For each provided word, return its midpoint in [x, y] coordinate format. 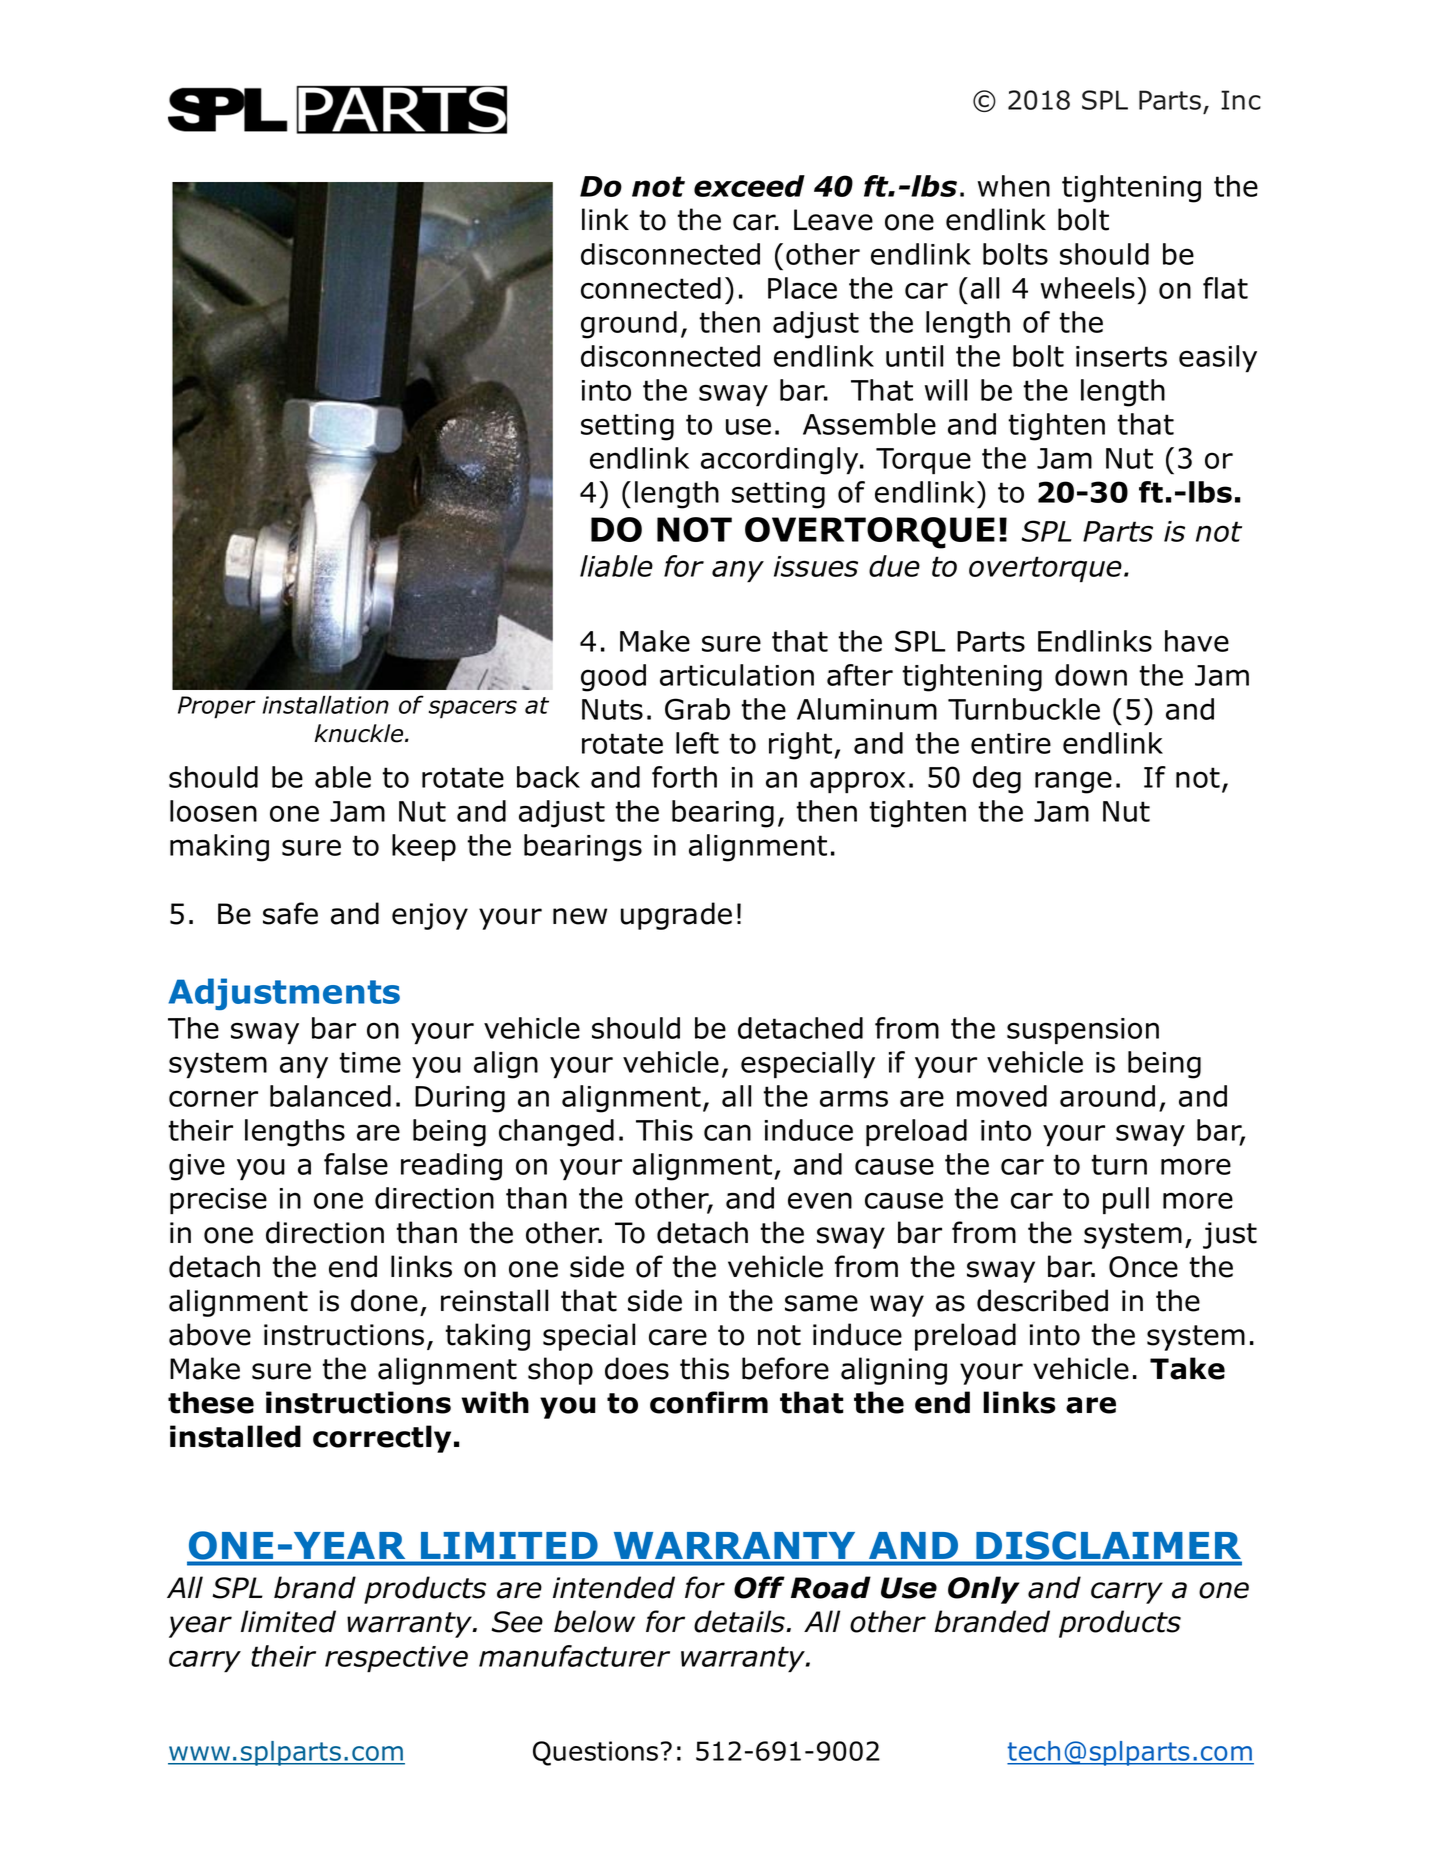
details [740, 1621]
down [1091, 675]
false [356, 1164]
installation [326, 704]
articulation [737, 675]
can [727, 1132]
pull [1126, 1200]
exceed [749, 186]
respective [396, 1659]
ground [629, 325]
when [1014, 186]
